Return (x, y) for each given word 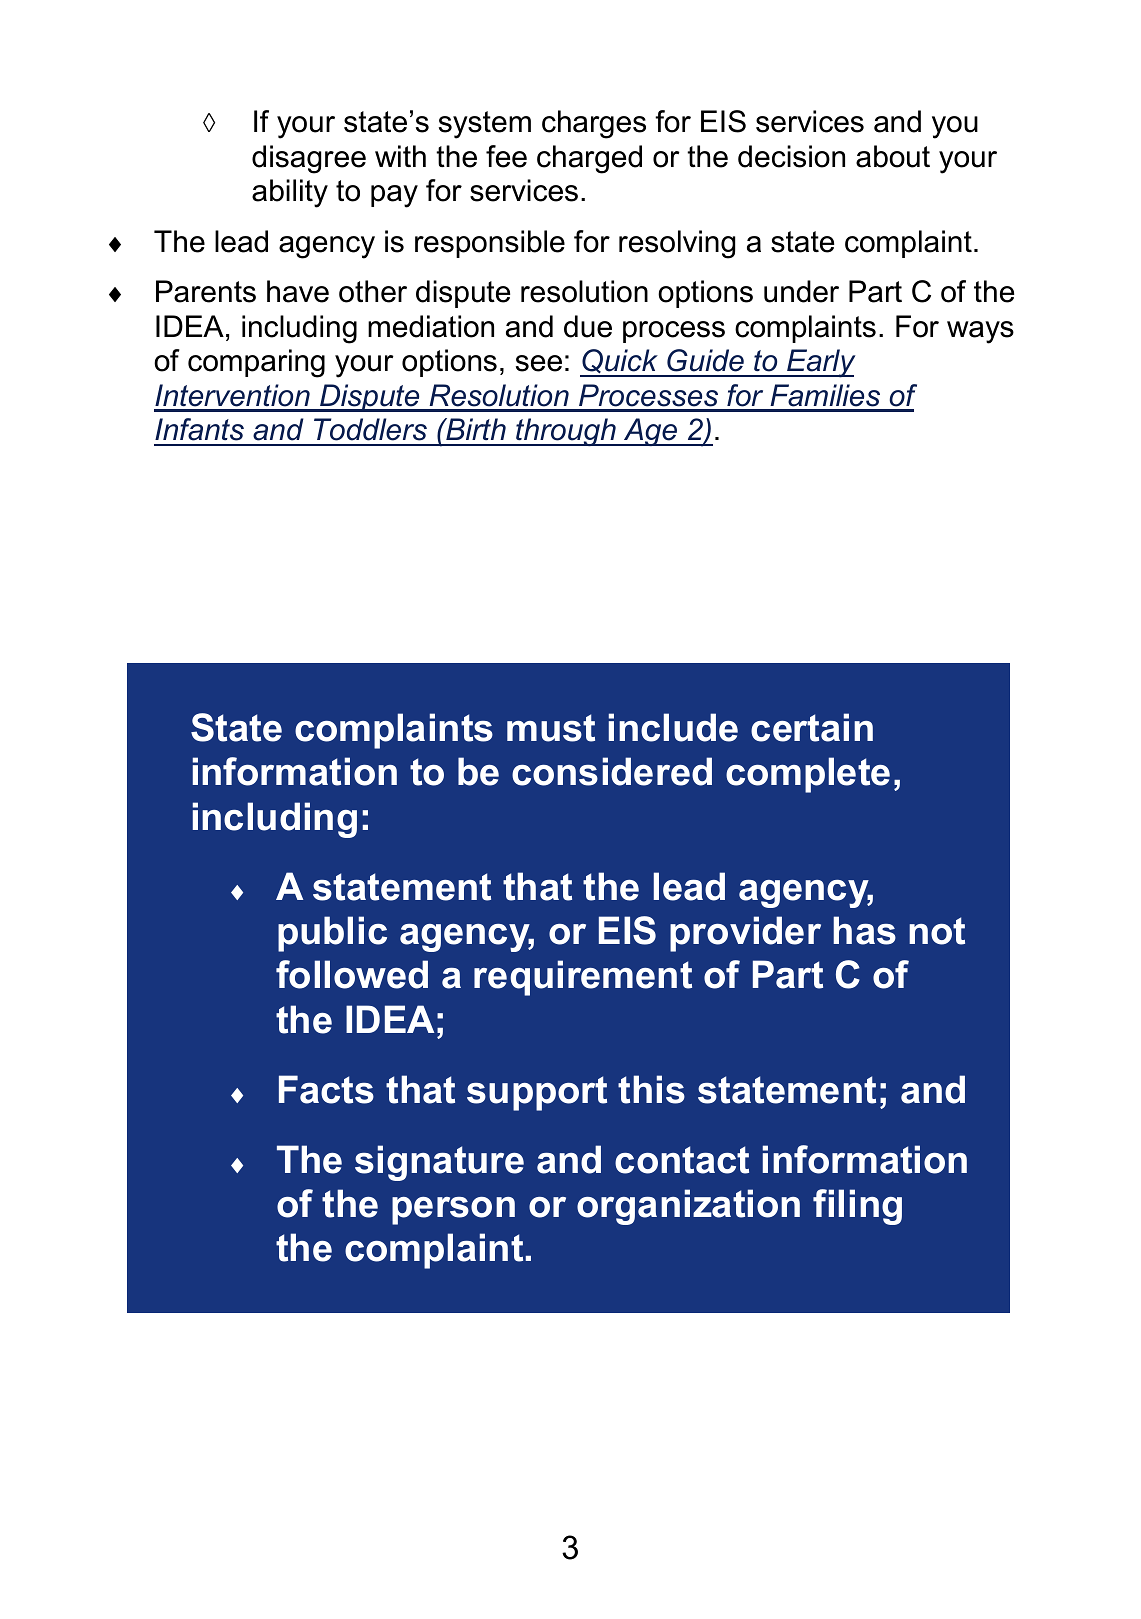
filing (857, 1207)
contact (682, 1160)
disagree (309, 159)
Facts (326, 1089)
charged (589, 159)
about (893, 156)
